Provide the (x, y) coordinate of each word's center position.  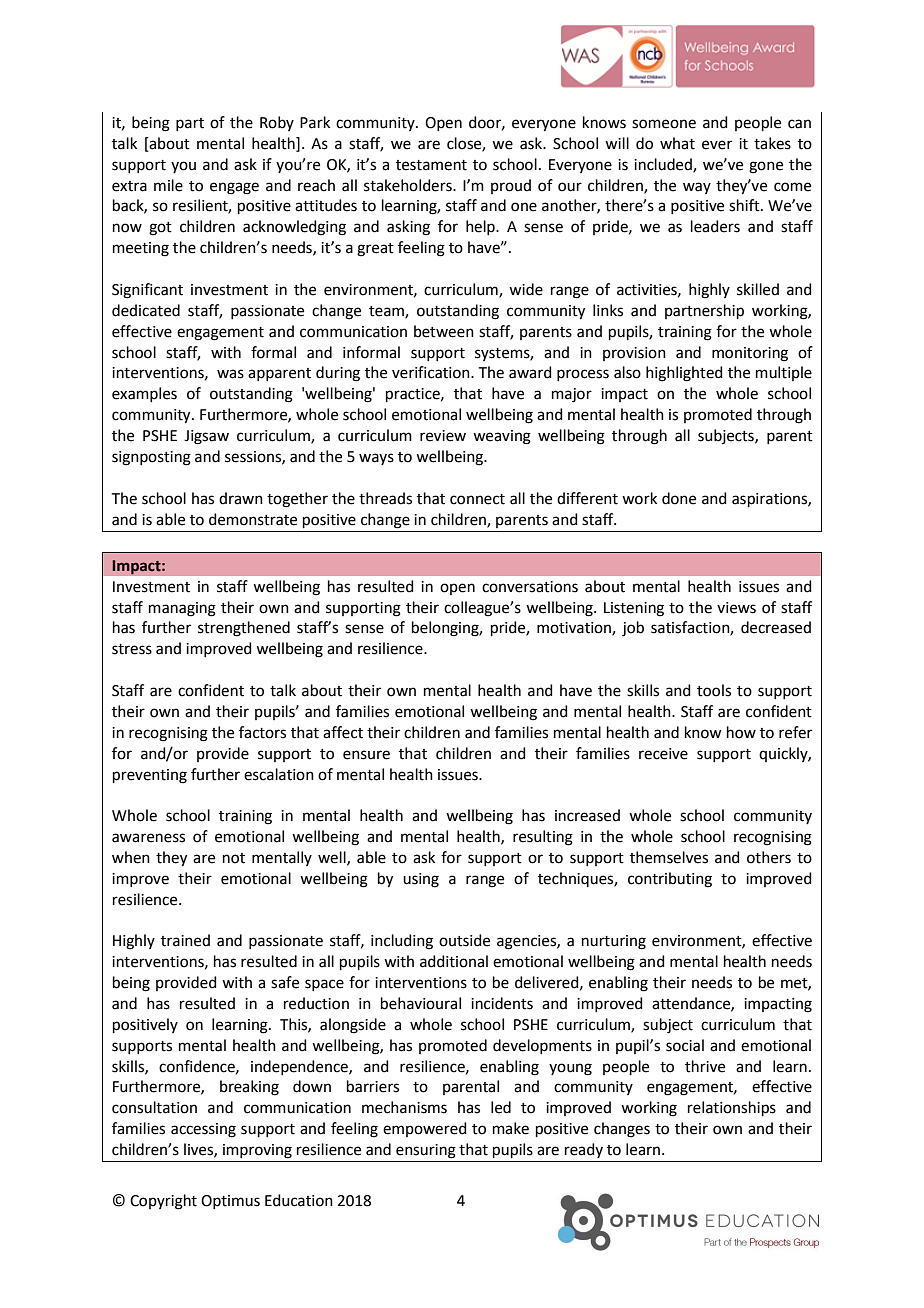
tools (714, 690)
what (677, 143)
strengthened (244, 629)
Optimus (230, 1202)
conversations (530, 587)
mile (168, 185)
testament (431, 165)
